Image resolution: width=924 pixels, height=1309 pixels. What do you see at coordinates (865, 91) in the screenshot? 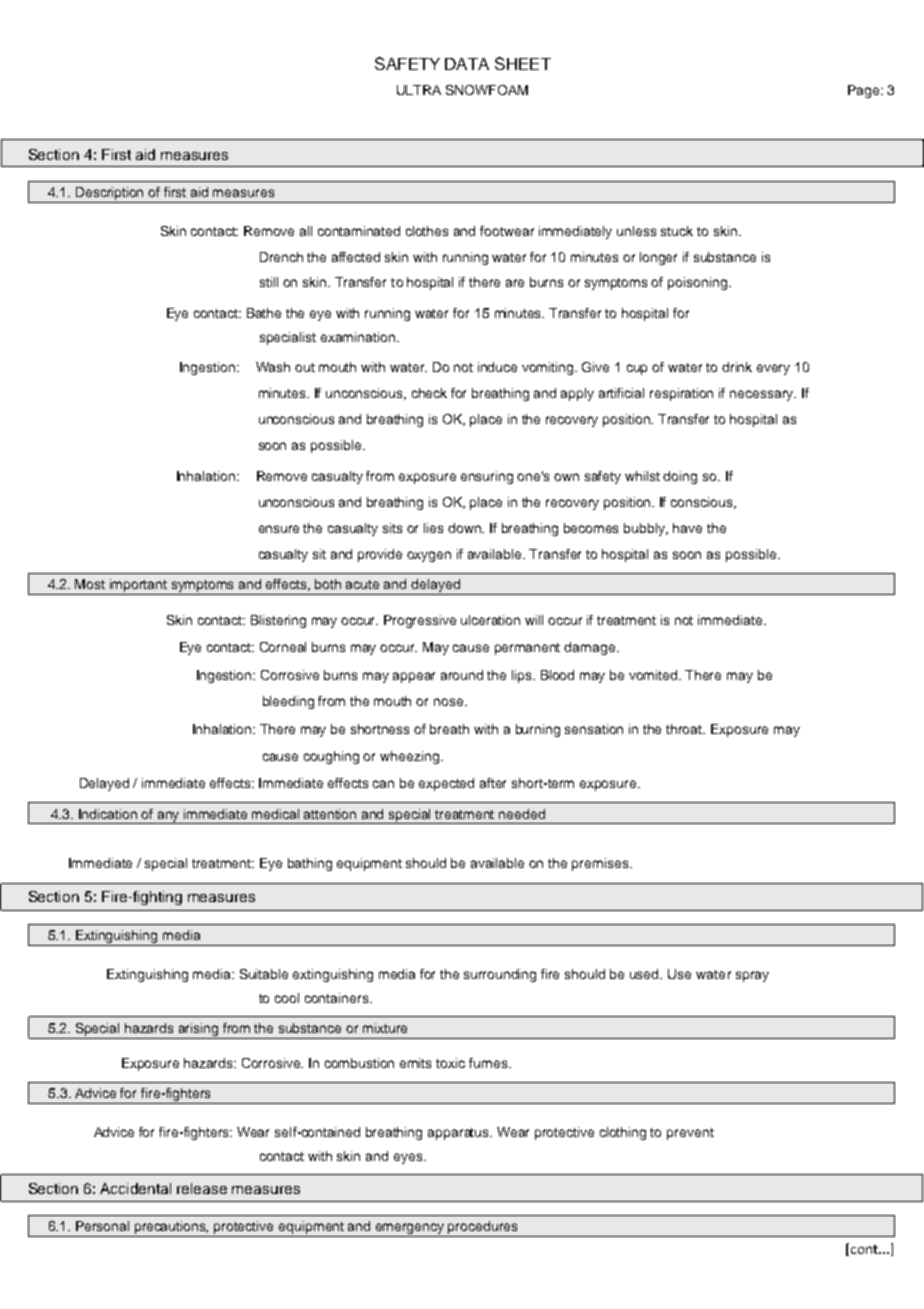
I see `Page` at bounding box center [865, 91].
